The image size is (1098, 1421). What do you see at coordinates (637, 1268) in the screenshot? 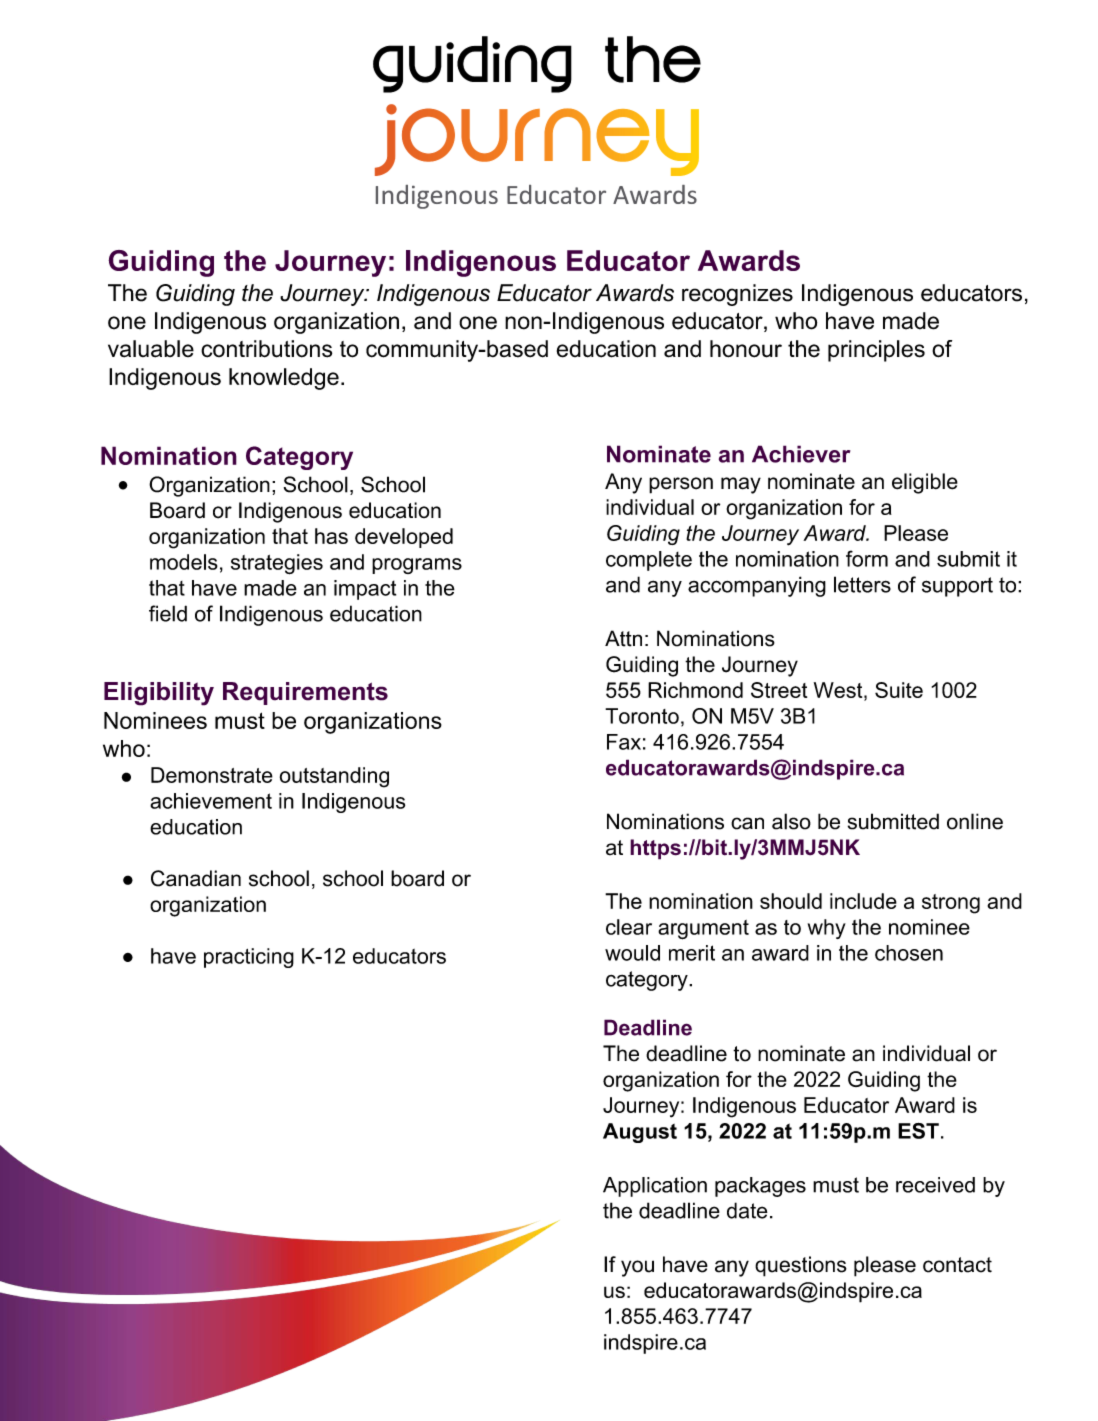
I see `you` at bounding box center [637, 1268].
